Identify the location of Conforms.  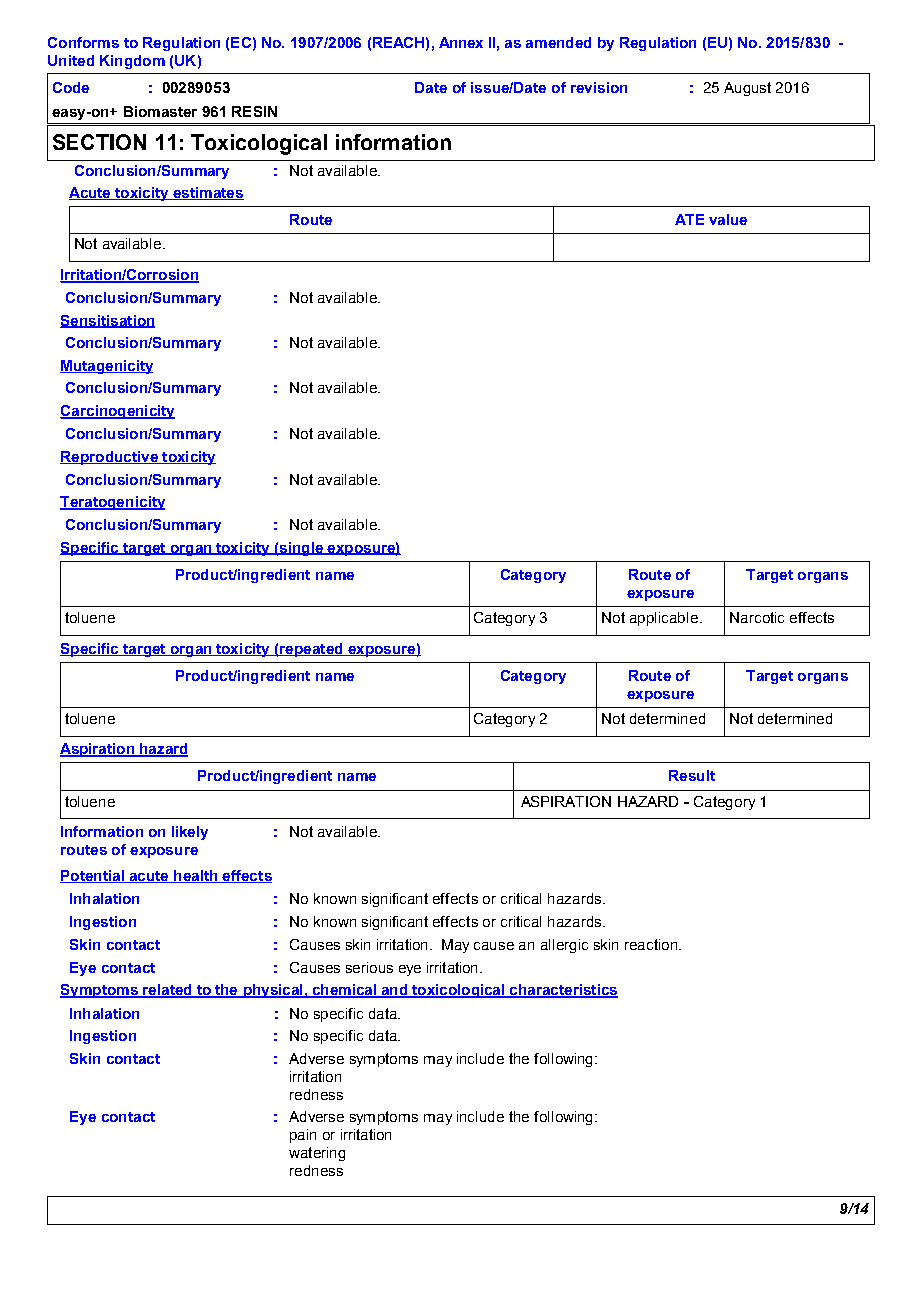
(83, 42).
